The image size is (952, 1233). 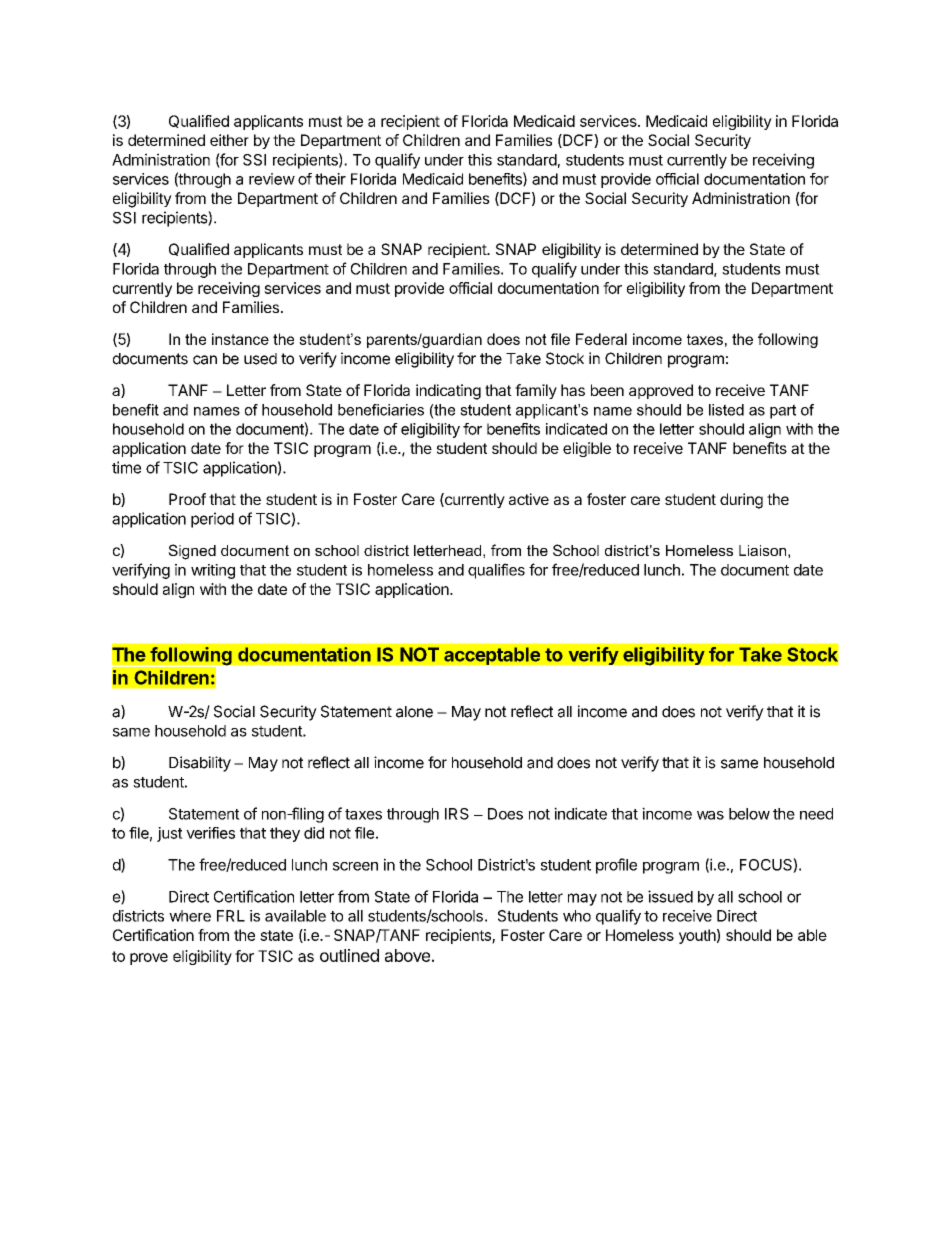 What do you see at coordinates (240, 339) in the screenshot?
I see `instance` at bounding box center [240, 339].
